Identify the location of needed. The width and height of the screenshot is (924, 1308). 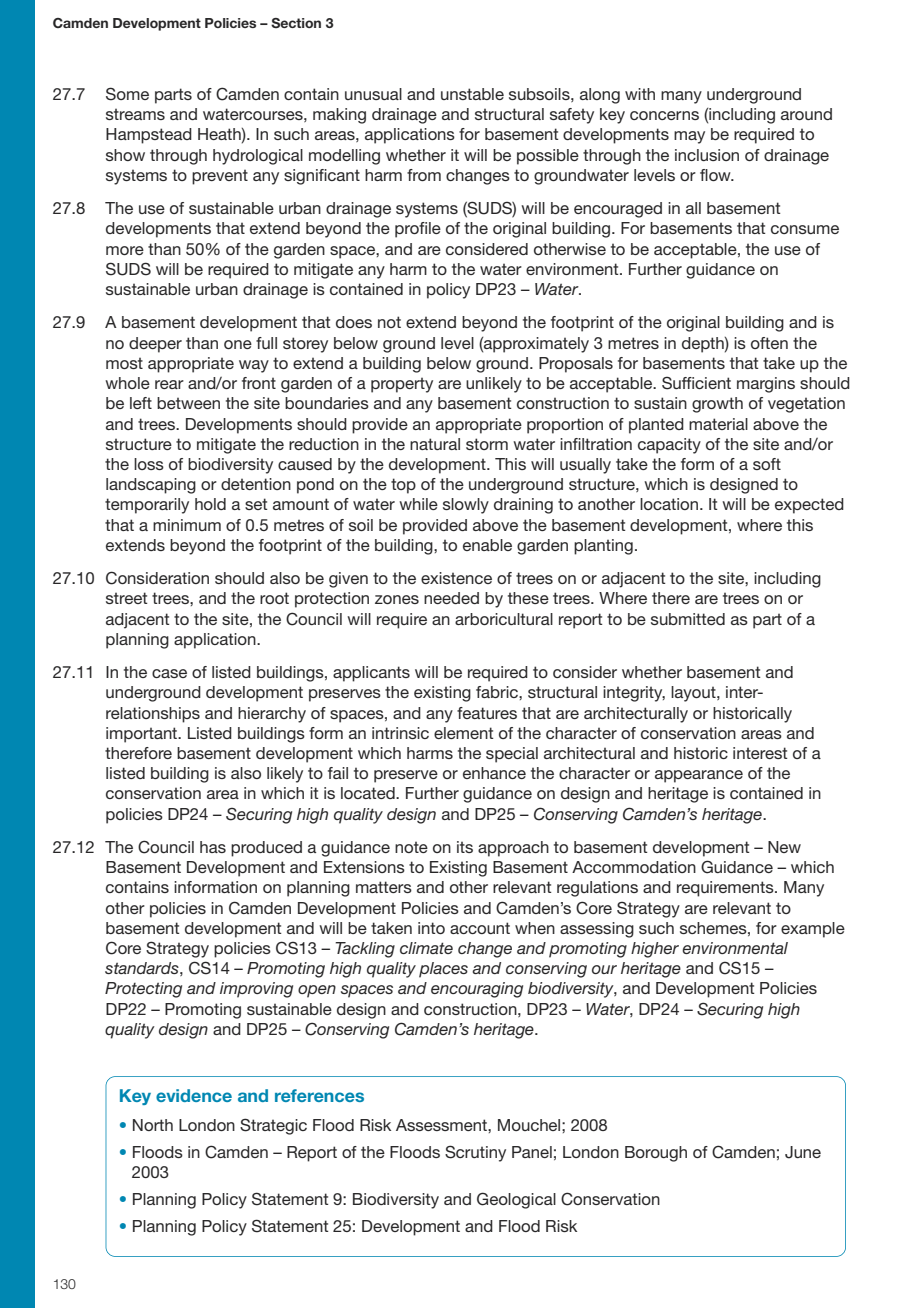
(451, 598).
